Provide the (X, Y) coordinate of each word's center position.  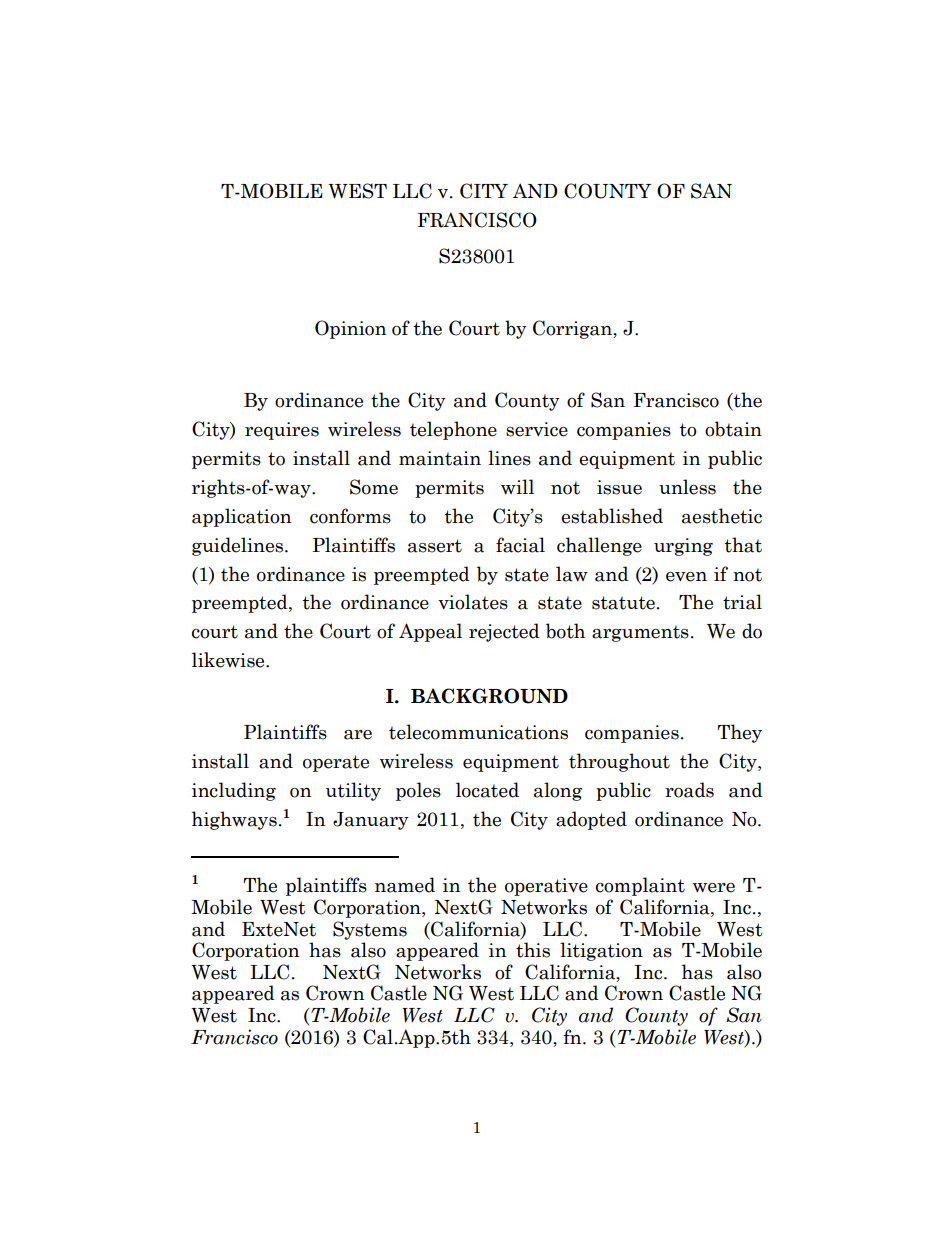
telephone (453, 430)
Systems (370, 930)
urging (683, 547)
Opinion (350, 329)
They (739, 733)
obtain (733, 429)
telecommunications (478, 732)
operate (336, 763)
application (241, 517)
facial (520, 545)
